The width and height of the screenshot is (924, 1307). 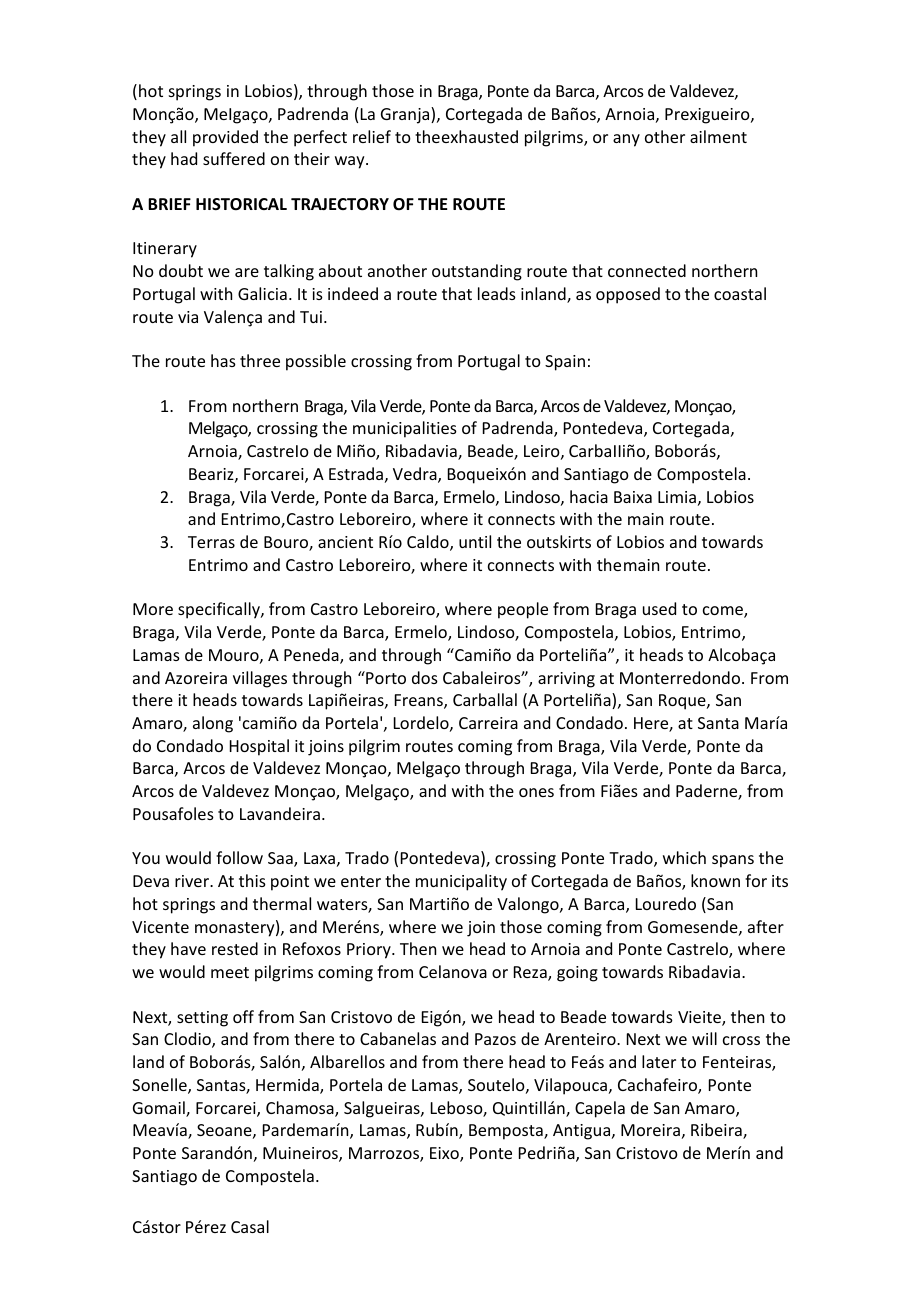 What do you see at coordinates (372, 136) in the screenshot?
I see `relief` at bounding box center [372, 136].
